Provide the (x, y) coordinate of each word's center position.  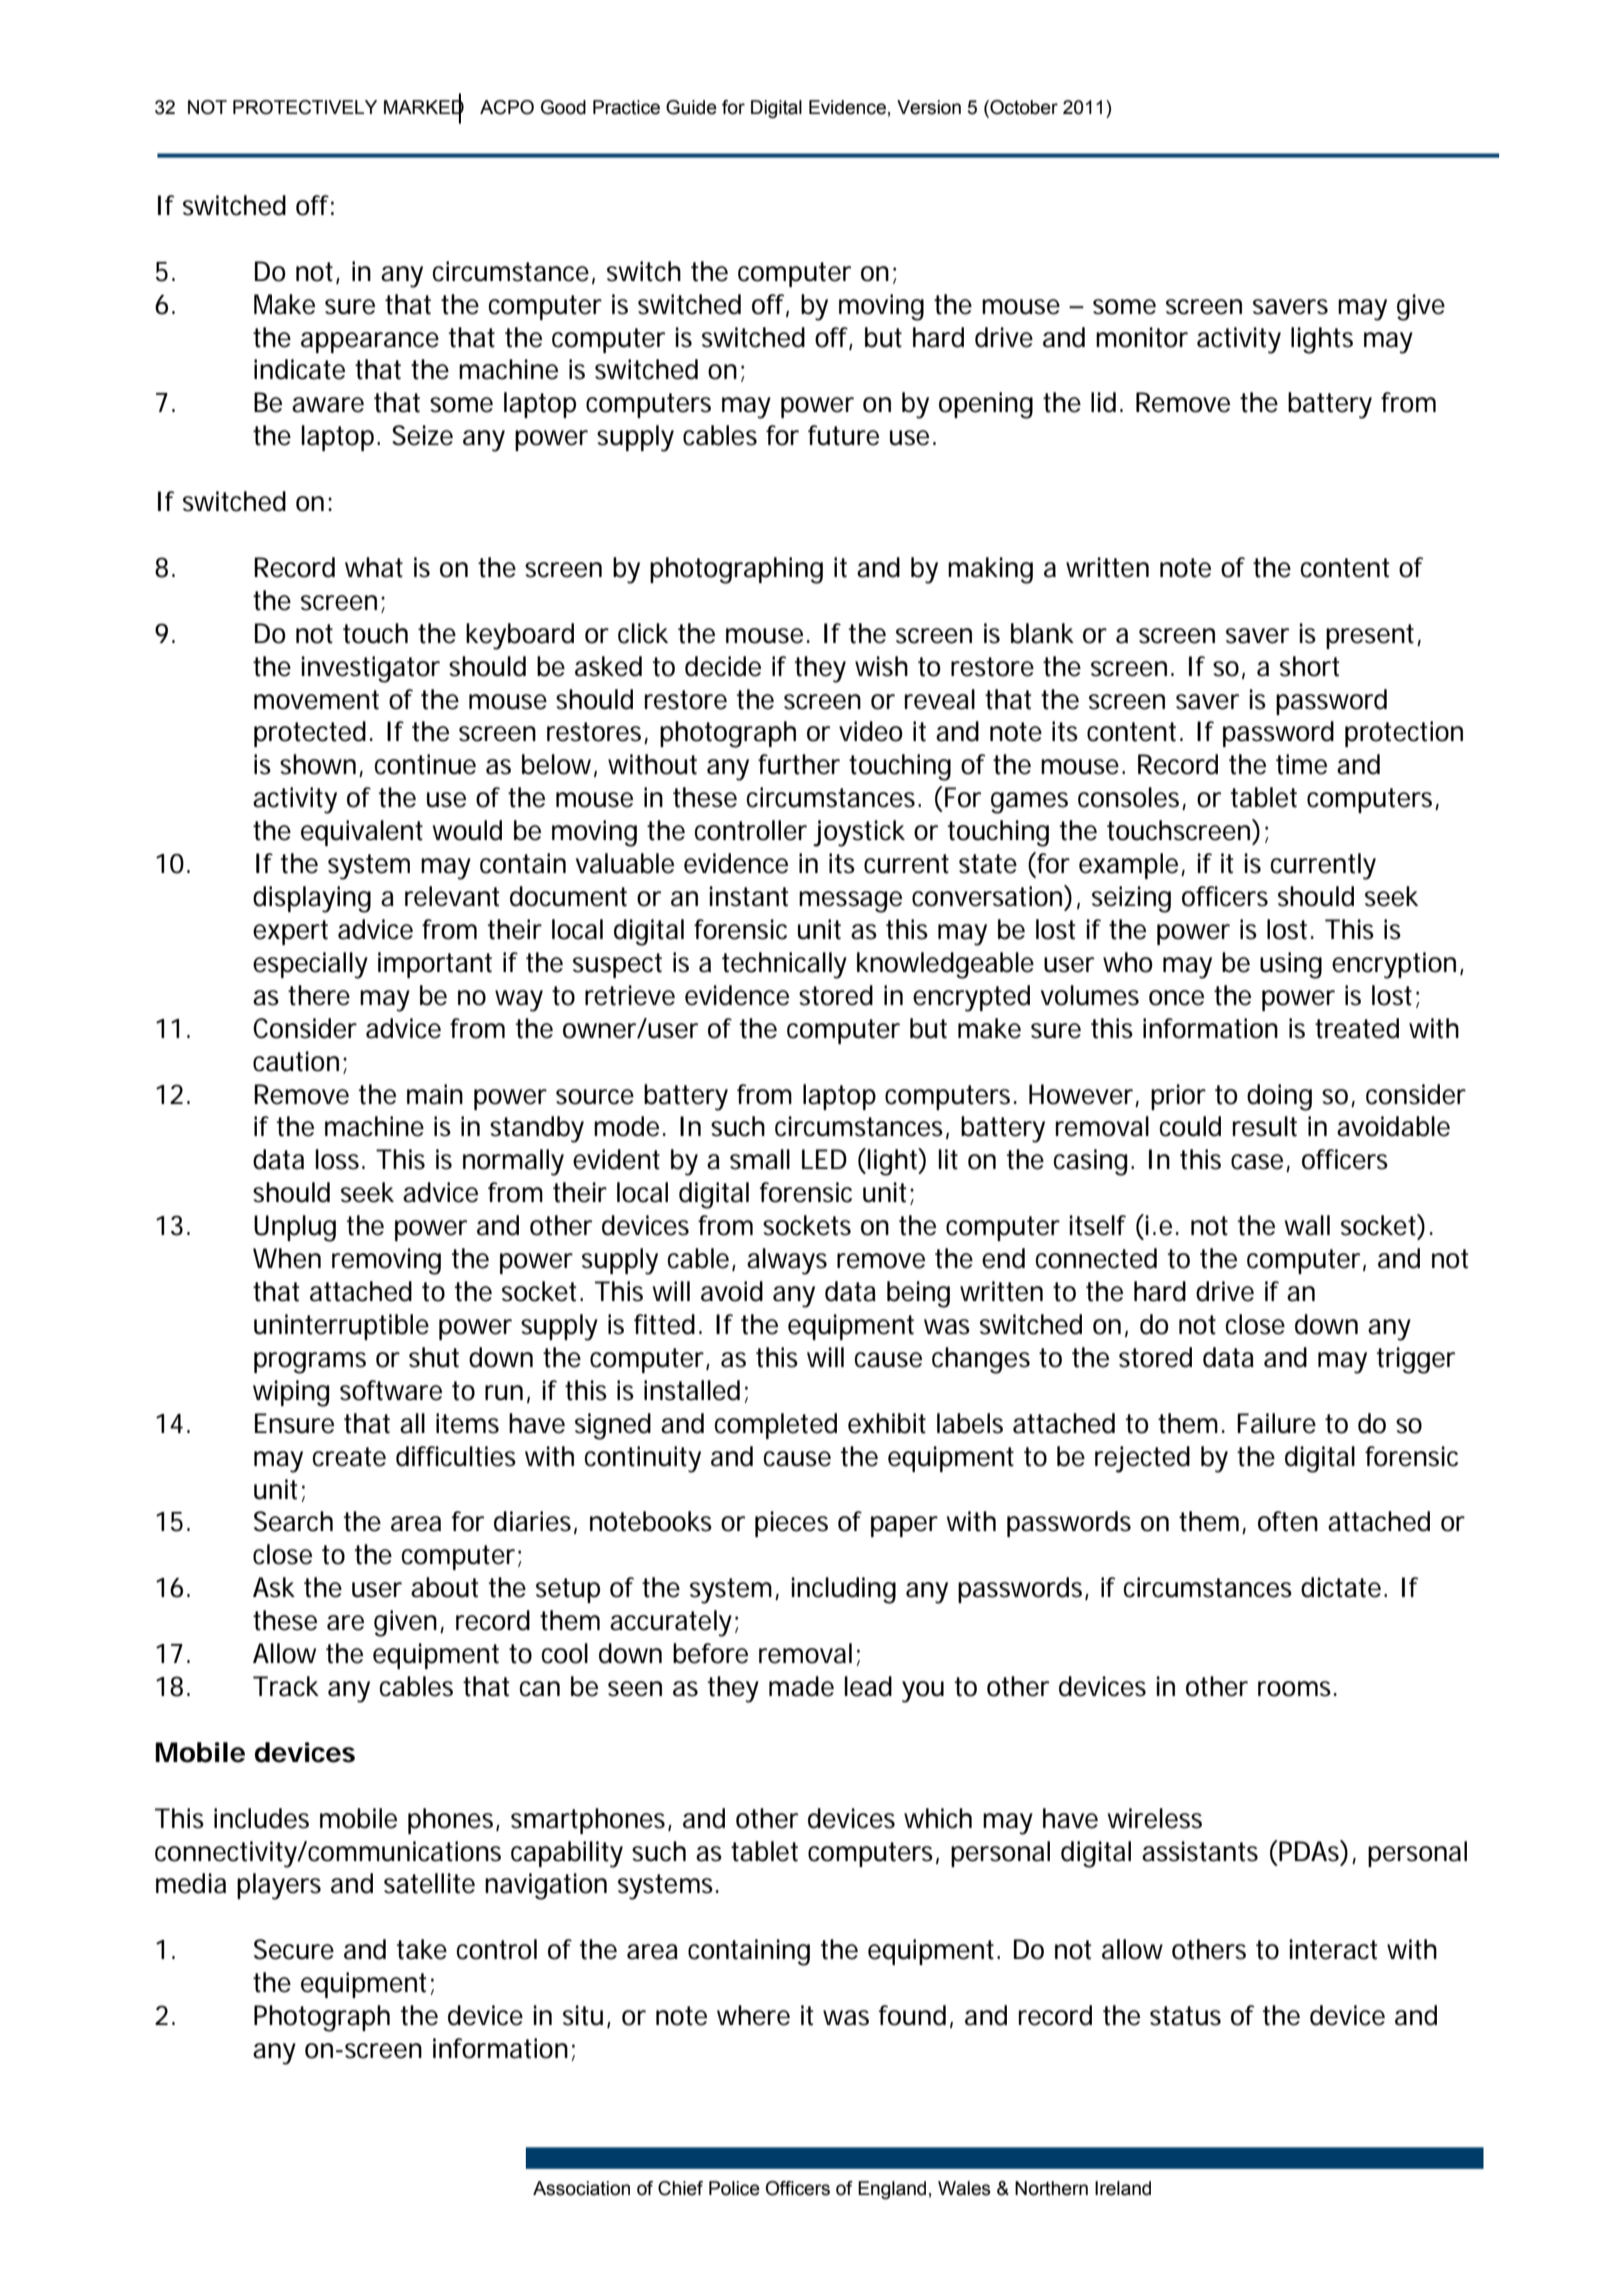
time (1301, 764)
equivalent (362, 833)
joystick (859, 833)
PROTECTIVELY (305, 107)
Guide (691, 107)
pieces (791, 1524)
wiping (291, 1393)
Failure (1276, 1423)
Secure (294, 1949)
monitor (1142, 337)
